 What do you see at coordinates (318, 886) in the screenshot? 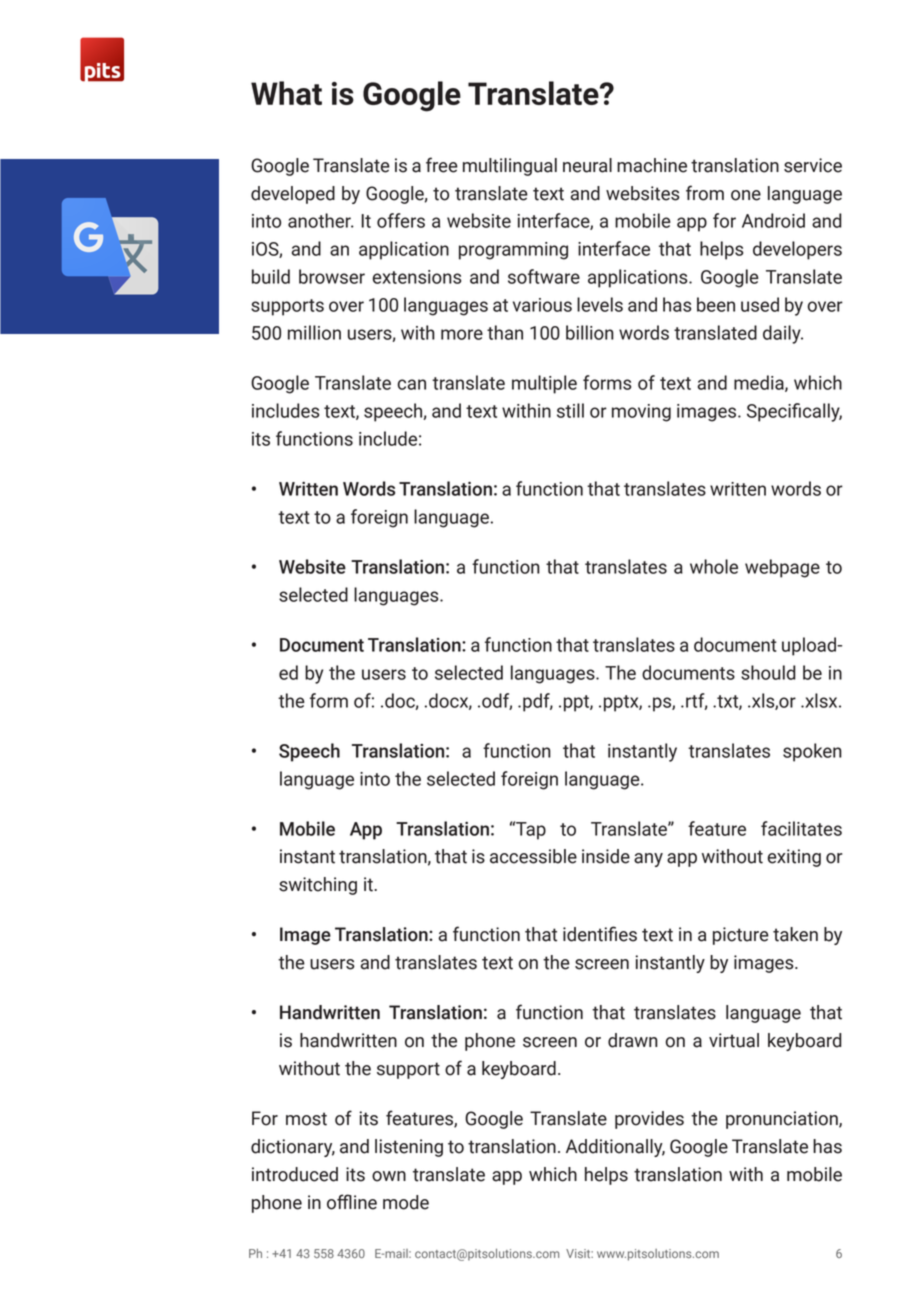
I see `switching` at bounding box center [318, 886].
